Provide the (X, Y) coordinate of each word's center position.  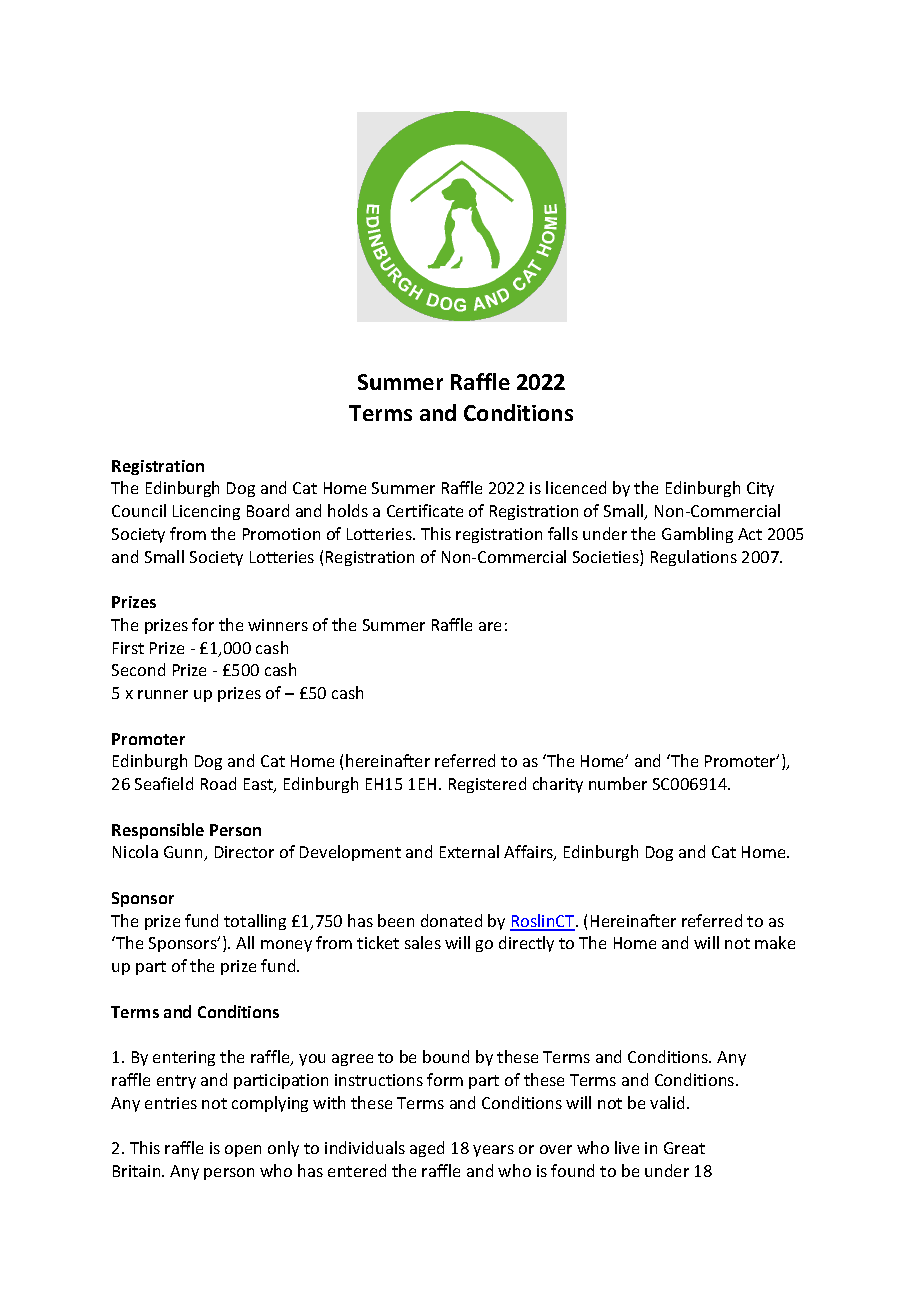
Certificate (425, 510)
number (618, 783)
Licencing (206, 512)
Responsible (158, 831)
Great (684, 1148)
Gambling (697, 535)
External (469, 851)
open (243, 1151)
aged (427, 1149)
